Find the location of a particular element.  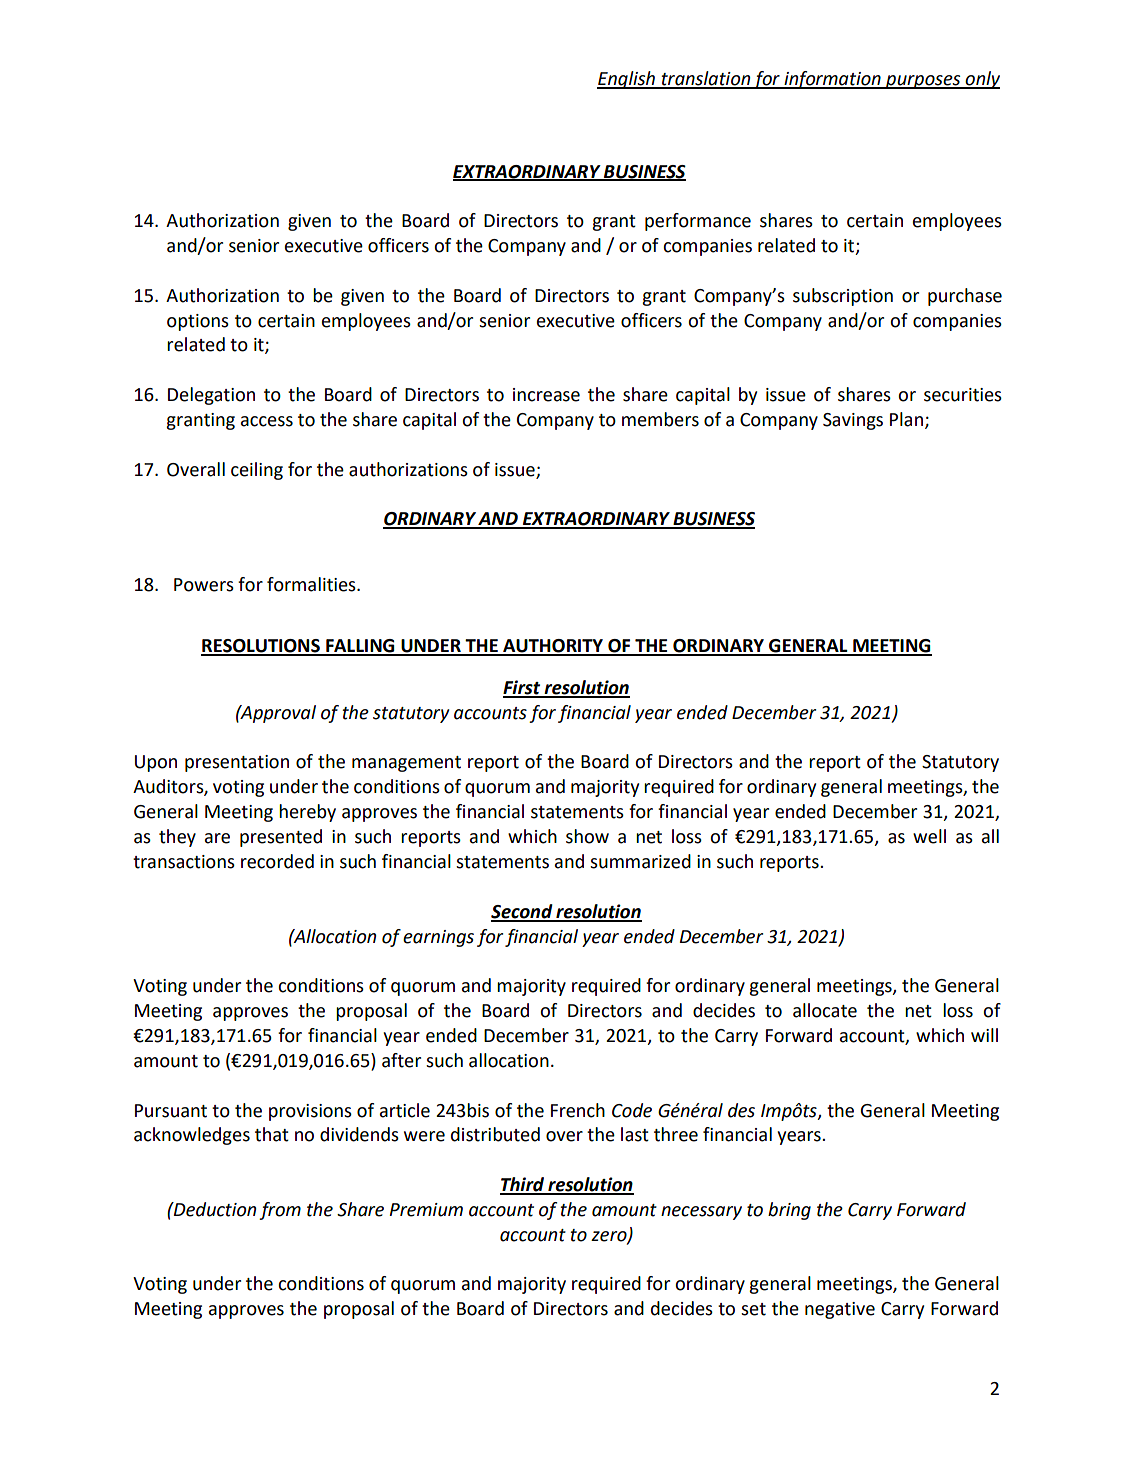

Third is located at coordinates (523, 1185).
